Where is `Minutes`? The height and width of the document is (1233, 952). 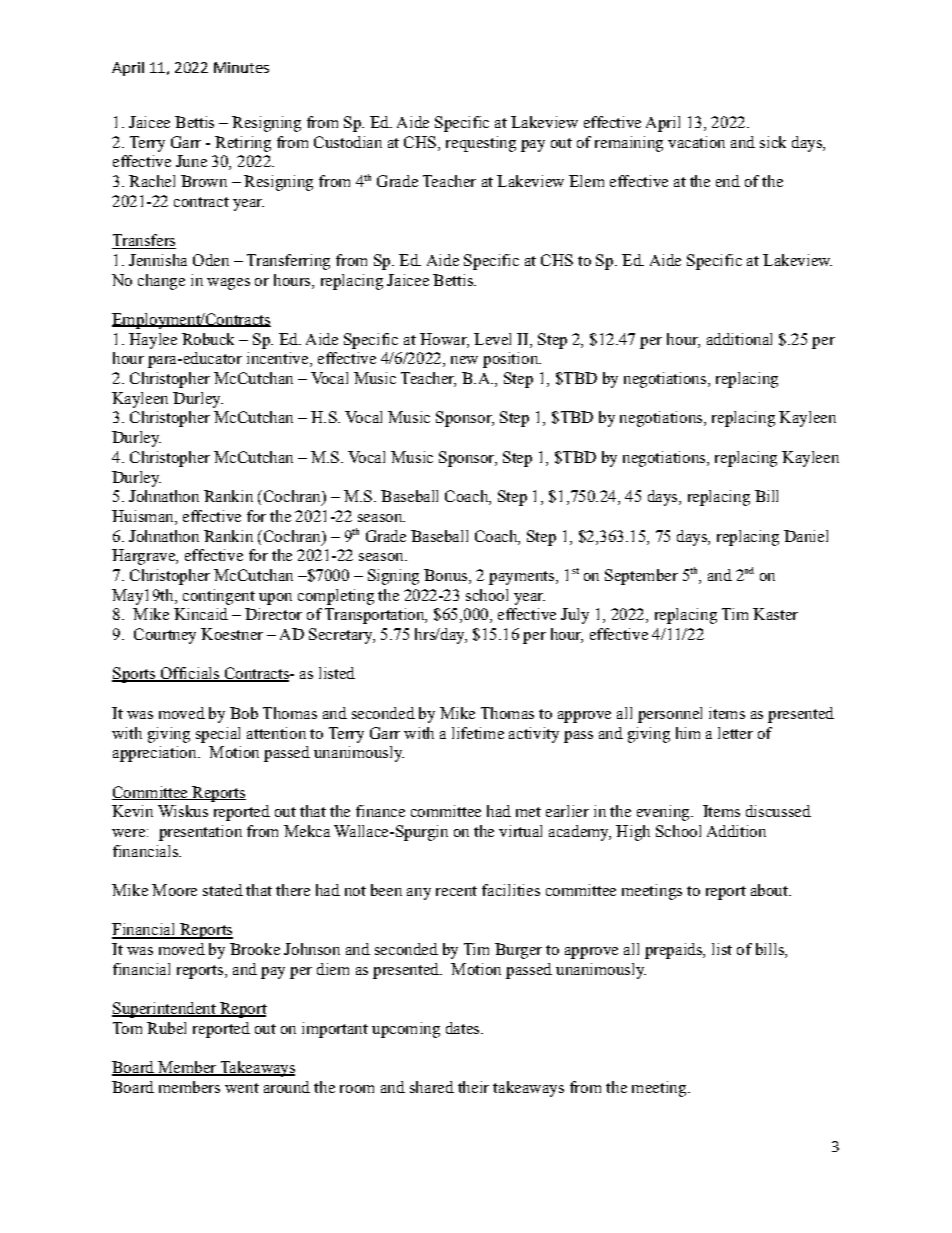 Minutes is located at coordinates (241, 67).
